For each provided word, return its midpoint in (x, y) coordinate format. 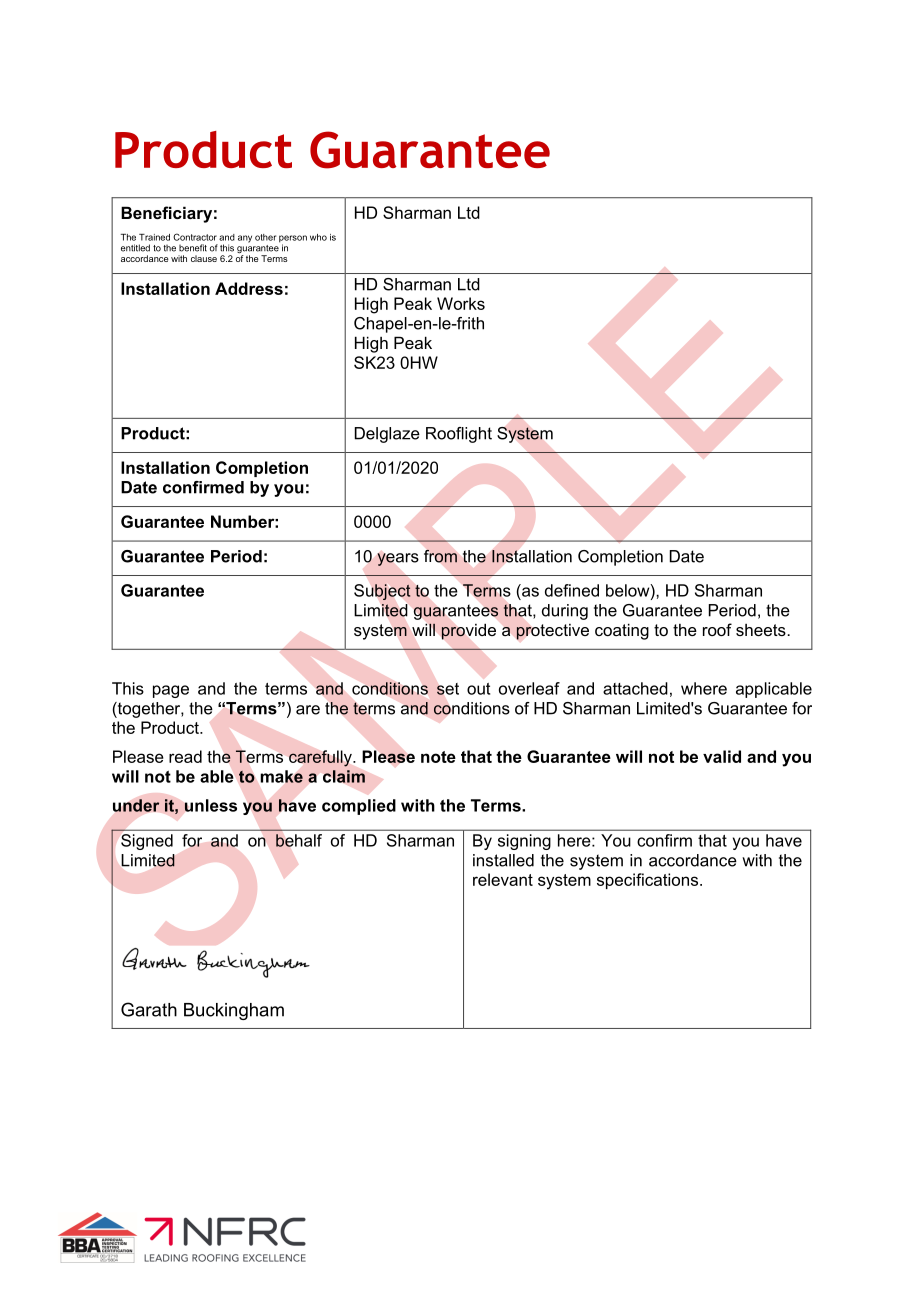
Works (461, 303)
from (440, 556)
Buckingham (234, 1011)
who (318, 237)
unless (210, 805)
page (171, 691)
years (398, 559)
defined (572, 590)
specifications (649, 881)
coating (622, 631)
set (448, 689)
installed (503, 860)
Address (249, 288)
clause (204, 258)
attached (635, 688)
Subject (382, 592)
